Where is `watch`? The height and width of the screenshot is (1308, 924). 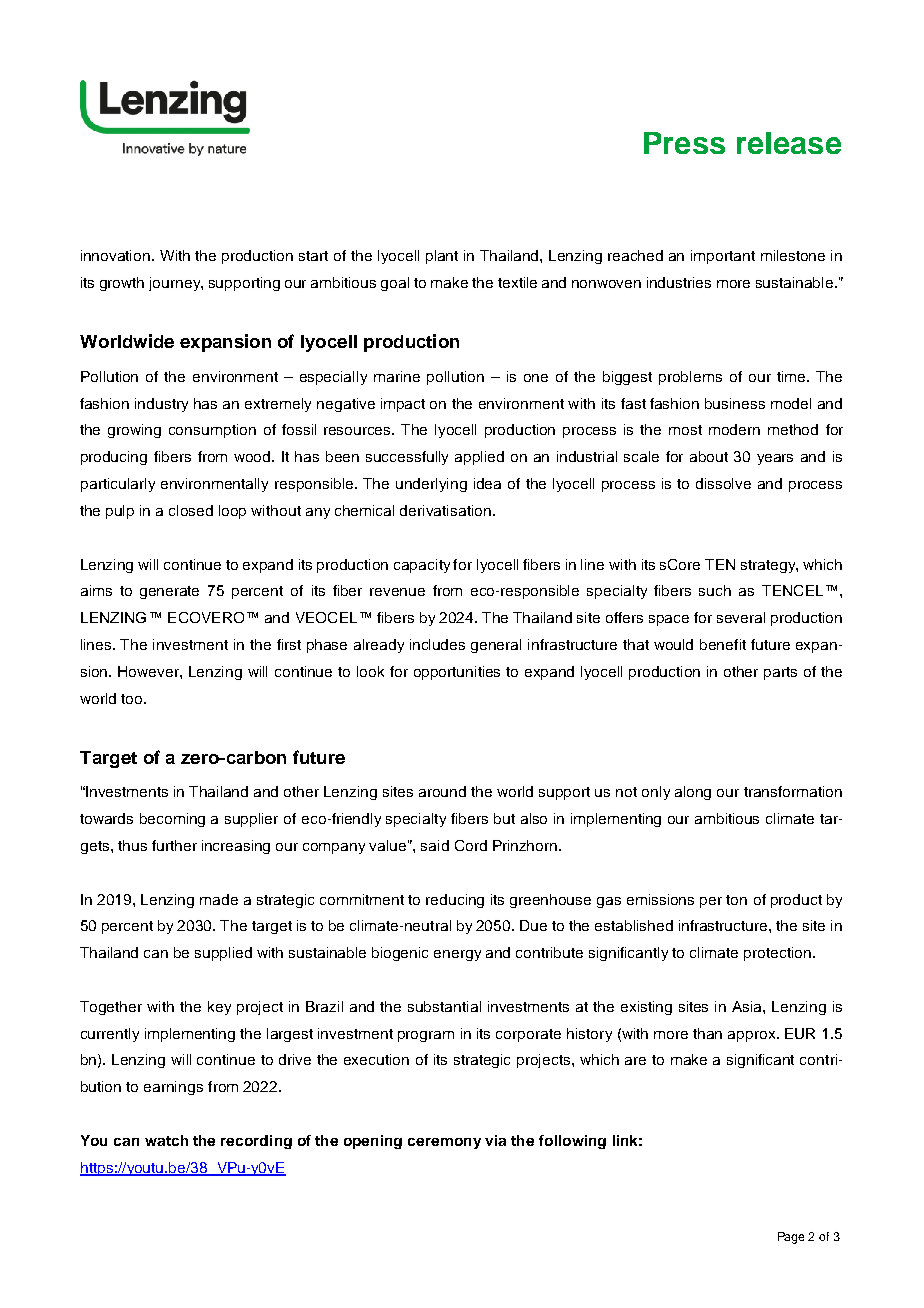
watch is located at coordinates (166, 1140).
